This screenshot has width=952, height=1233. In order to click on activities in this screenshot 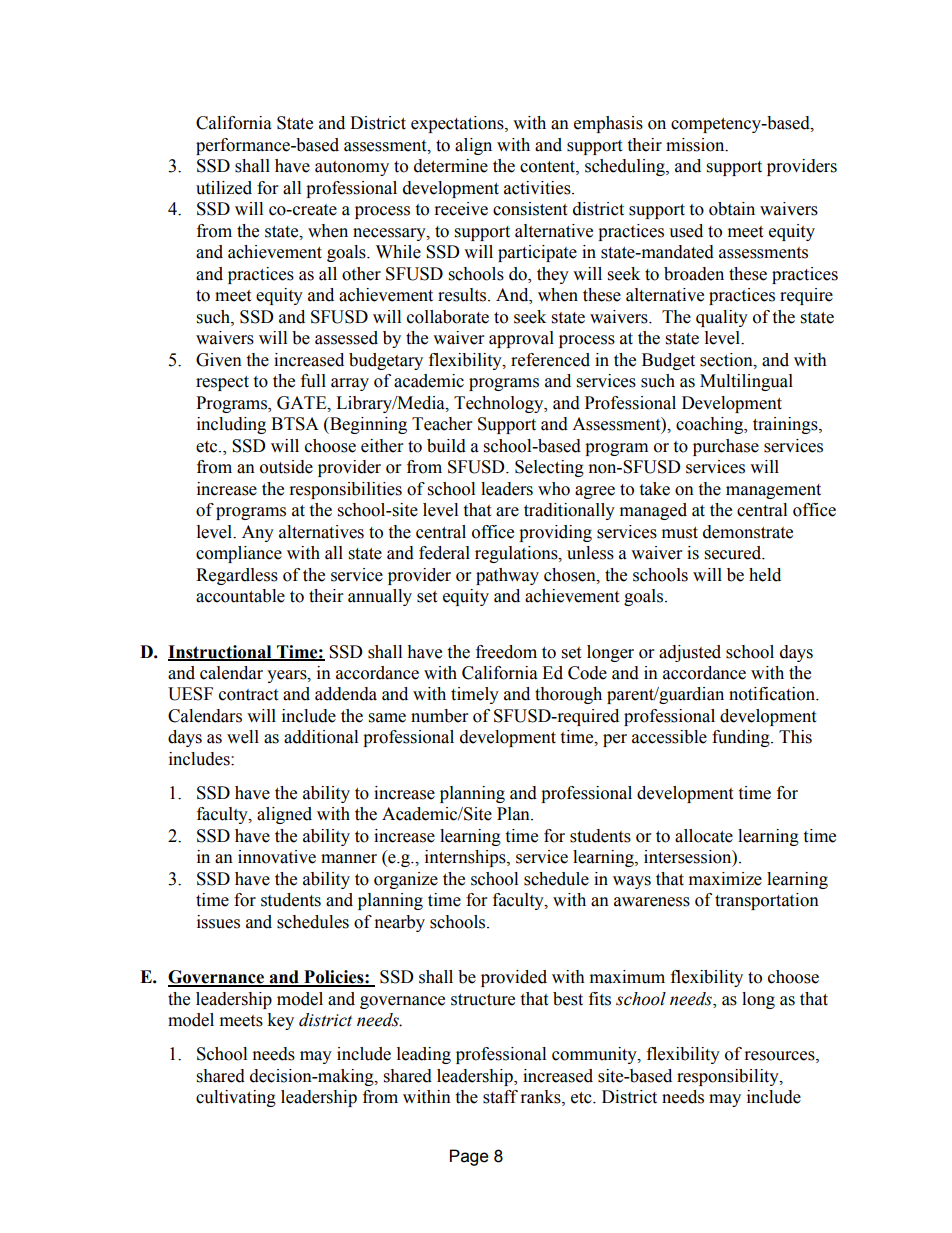, I will do `click(538, 188)`.
